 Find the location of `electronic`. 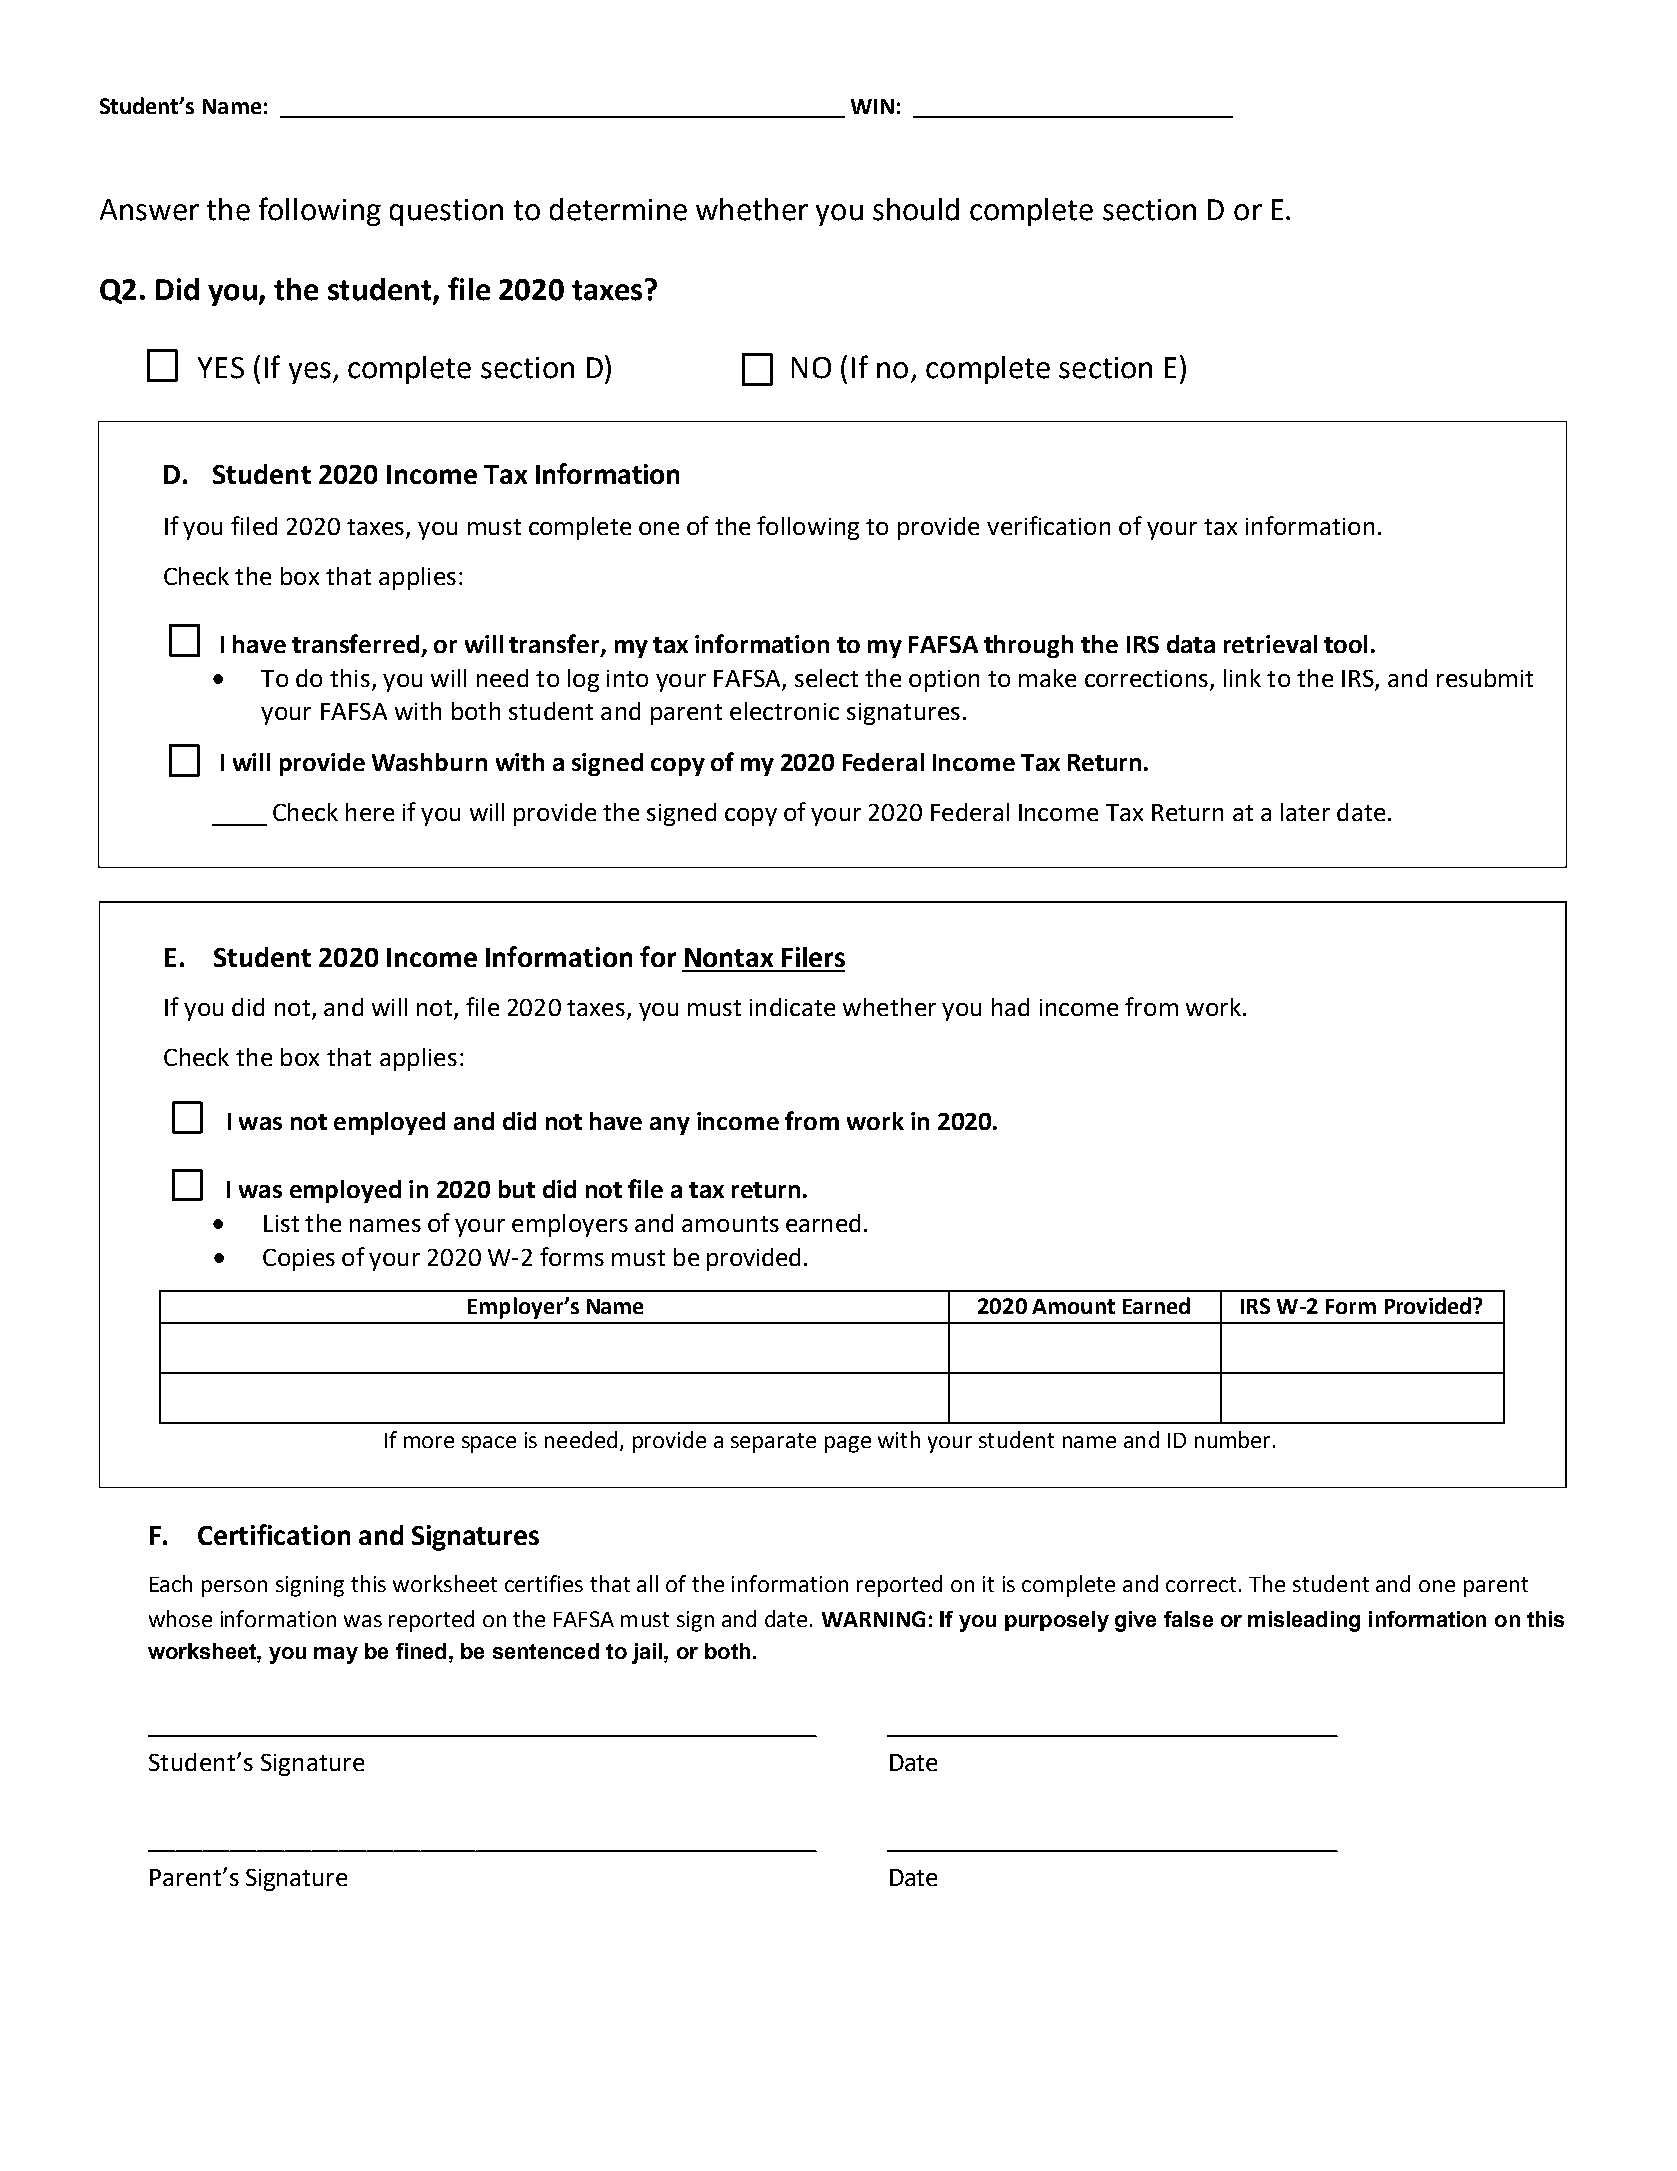

electronic is located at coordinates (784, 711).
